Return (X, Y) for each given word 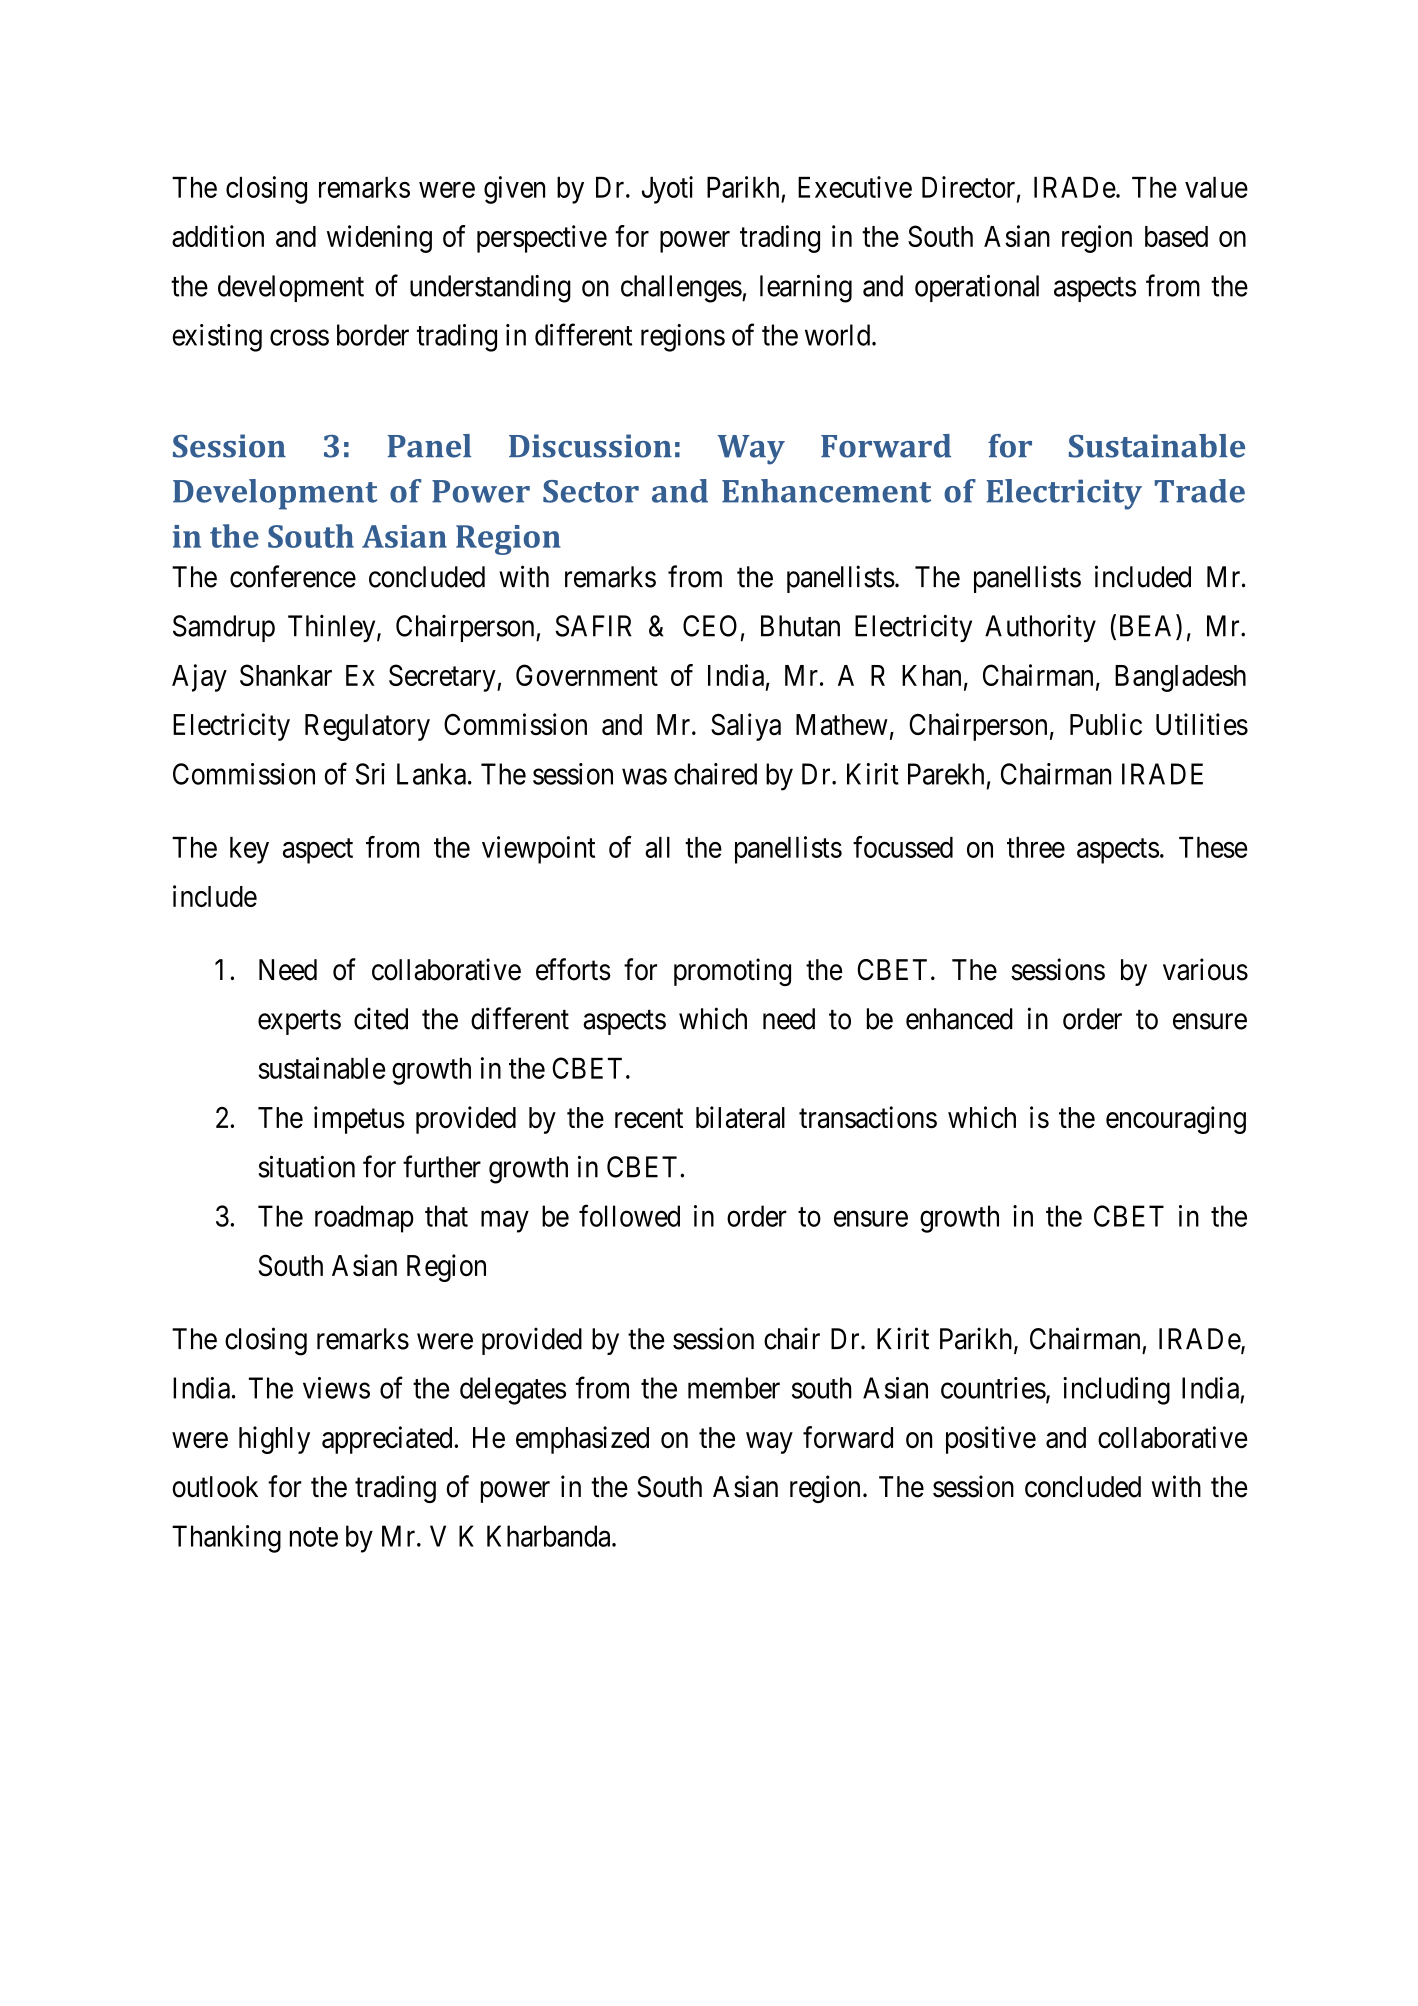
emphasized (582, 1440)
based (1176, 236)
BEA (1148, 626)
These (1213, 847)
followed (629, 1215)
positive (991, 1440)
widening (379, 239)
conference (293, 576)
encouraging (1176, 1120)
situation (306, 1167)
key (249, 850)
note (314, 1537)
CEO (710, 626)
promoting (732, 972)
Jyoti (667, 190)
